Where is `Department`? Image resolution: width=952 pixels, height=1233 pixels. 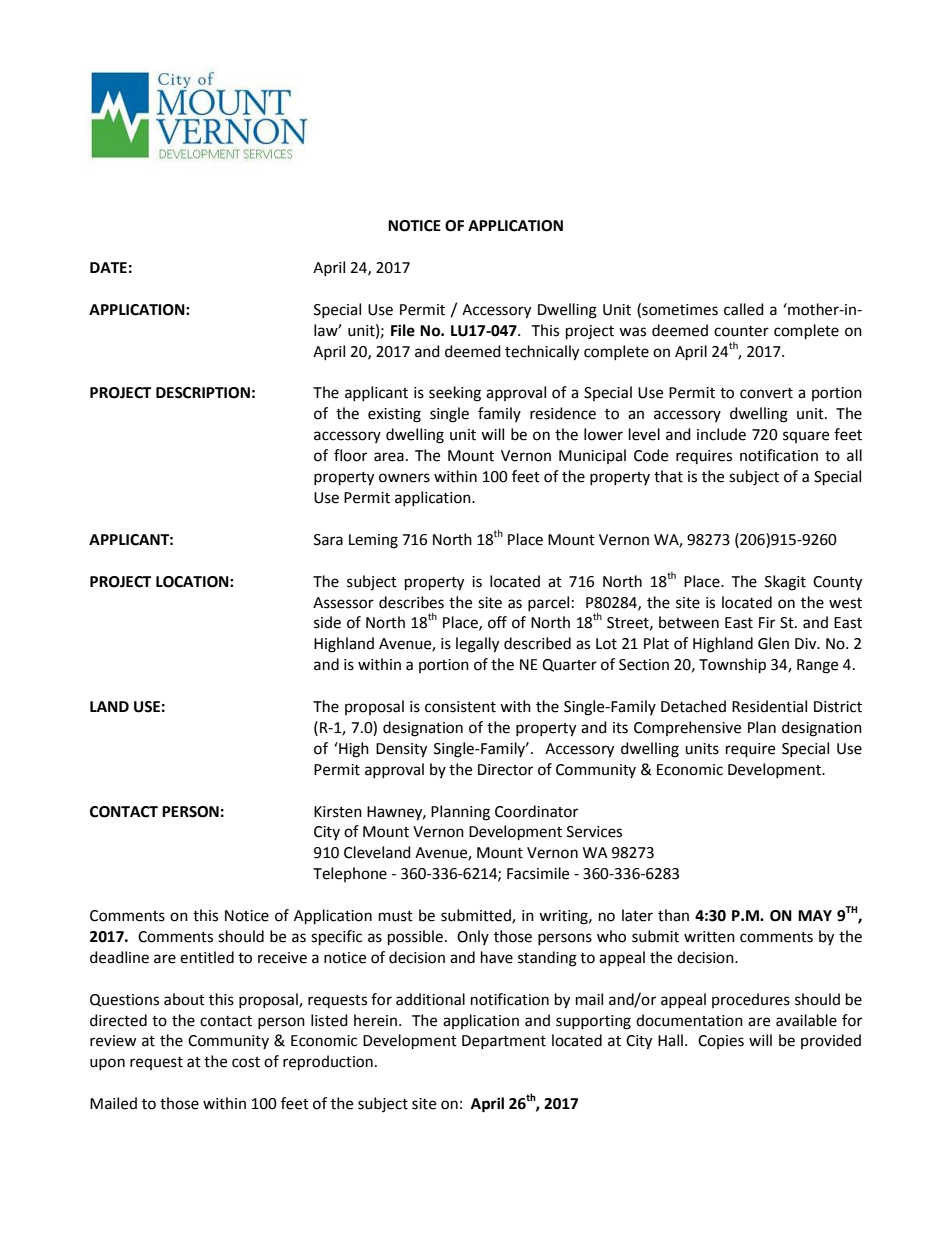
Department is located at coordinates (504, 1042).
